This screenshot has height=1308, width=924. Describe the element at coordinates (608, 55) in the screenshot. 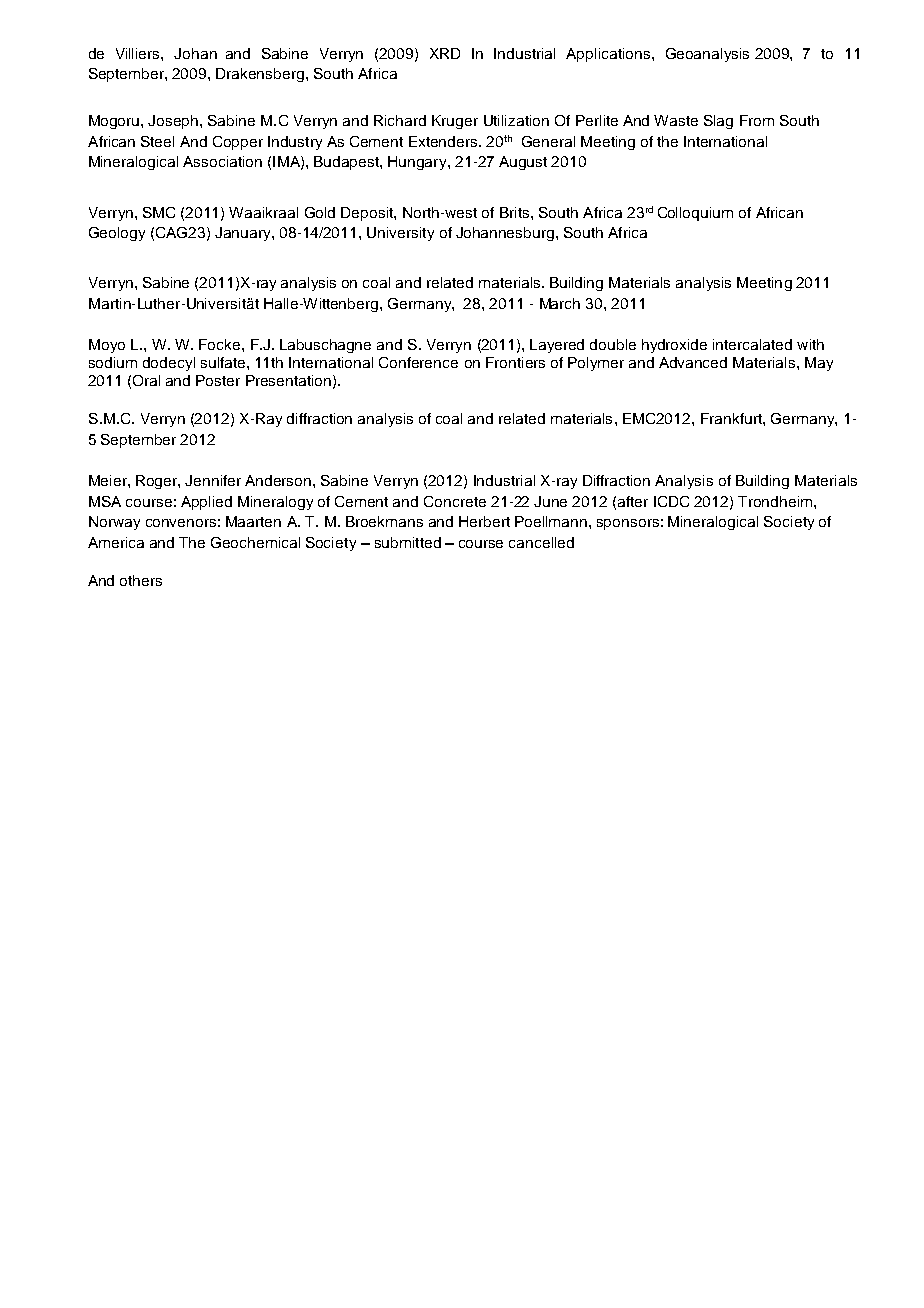

I see `Applications` at that location.
